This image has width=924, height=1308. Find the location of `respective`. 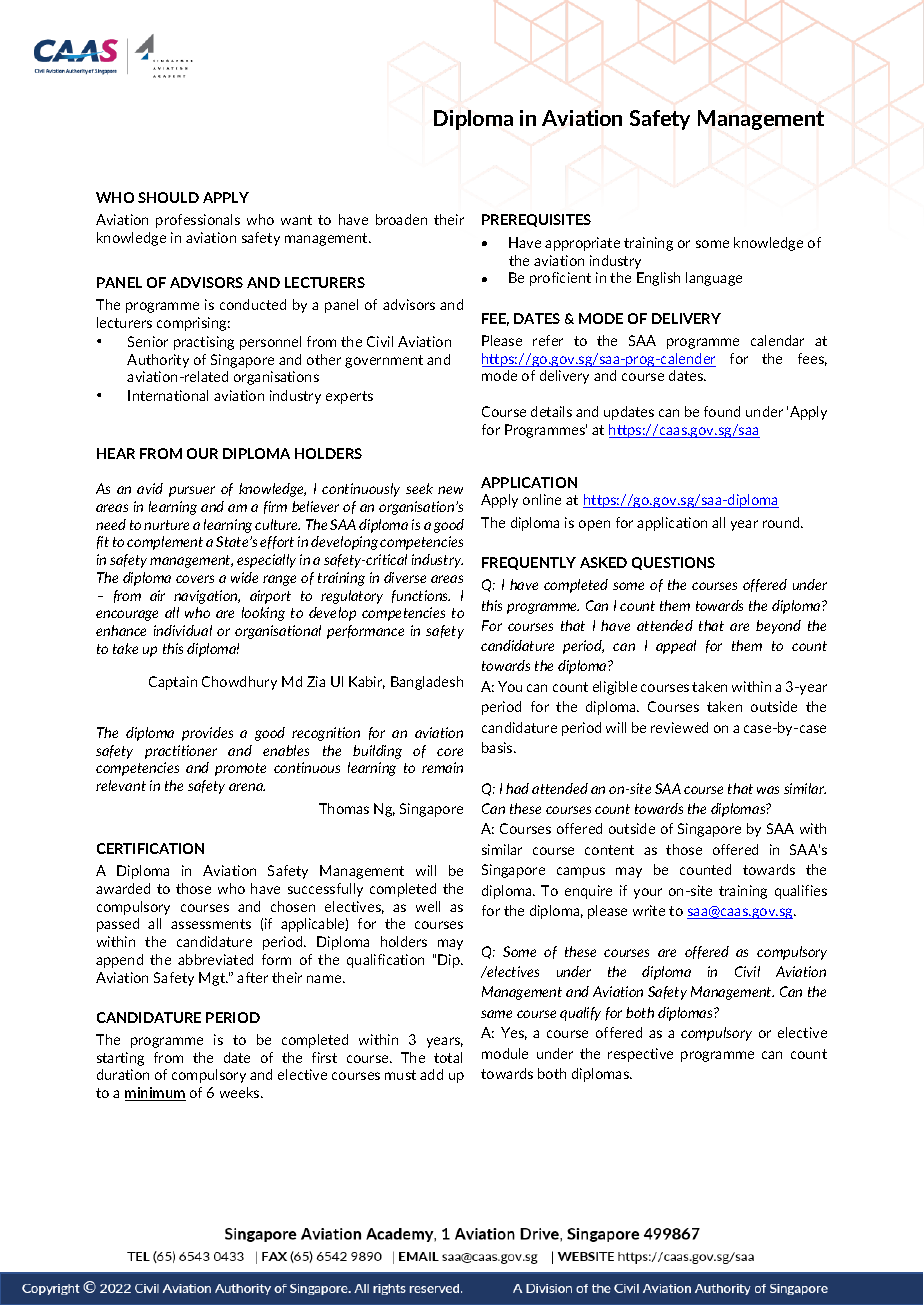

respective is located at coordinates (640, 1055).
